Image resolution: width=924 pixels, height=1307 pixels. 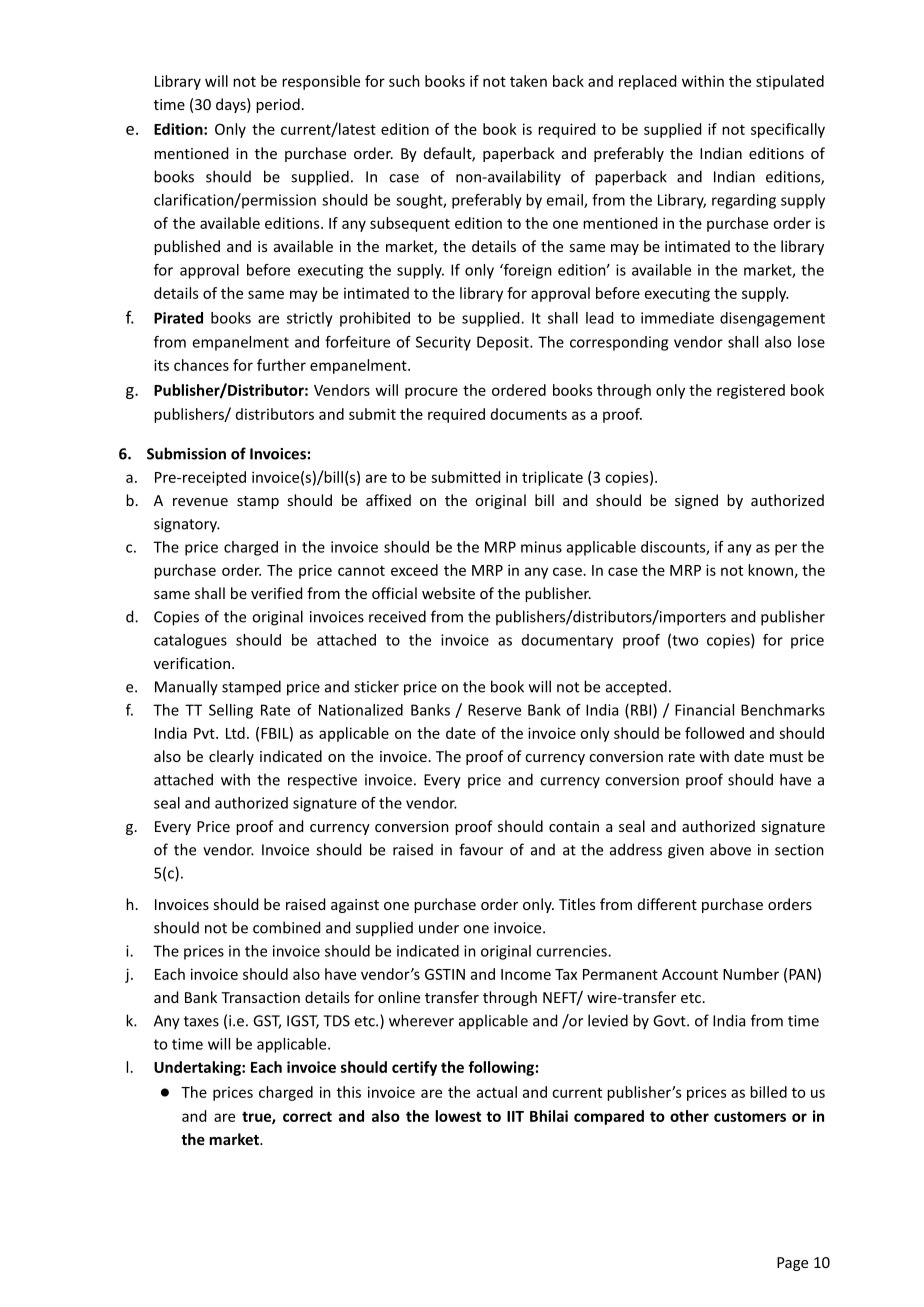 I want to click on specifically, so click(x=788, y=130).
